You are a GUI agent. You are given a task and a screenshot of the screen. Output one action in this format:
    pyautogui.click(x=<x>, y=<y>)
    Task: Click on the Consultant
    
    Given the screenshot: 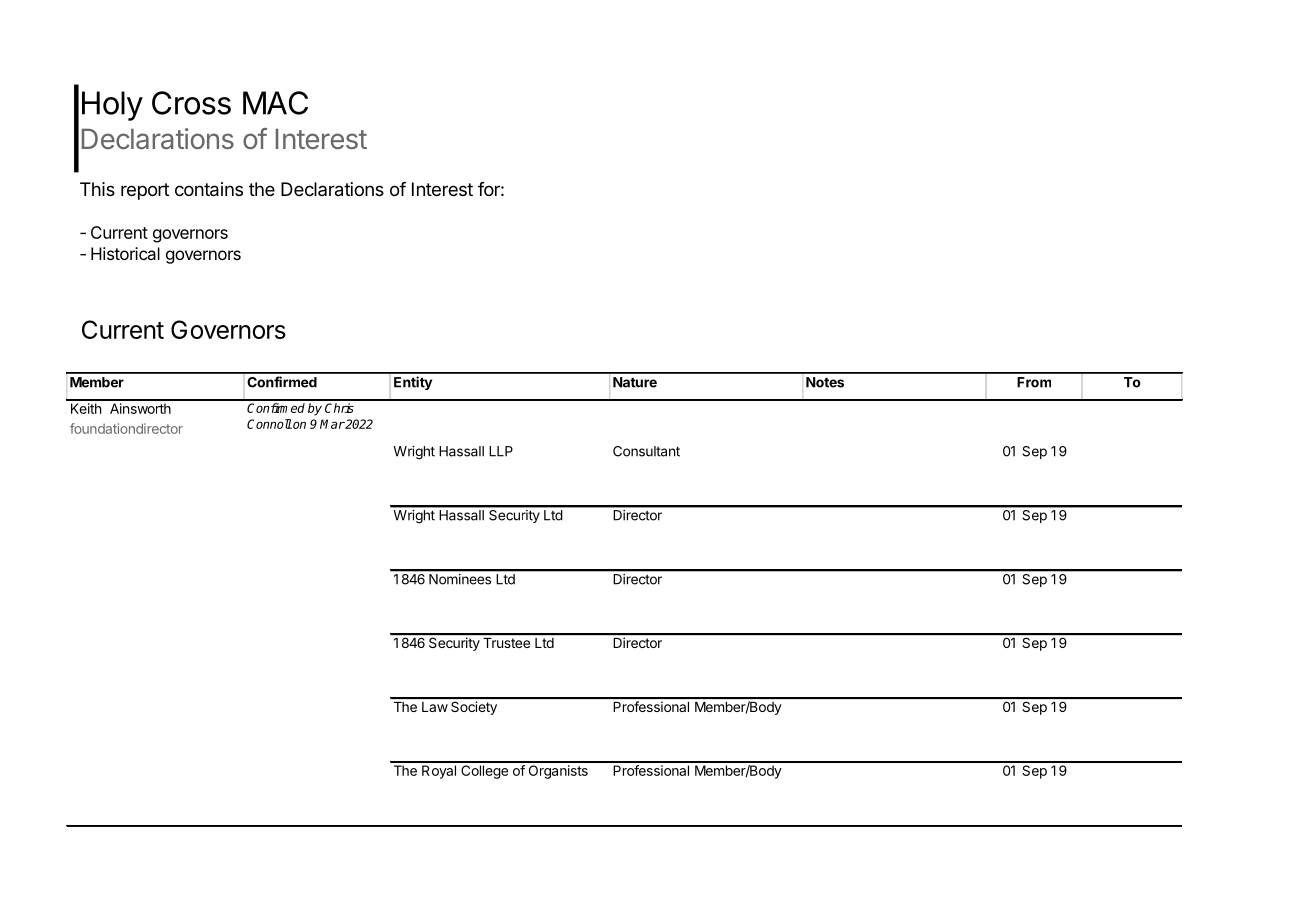 What is the action you would take?
    pyautogui.click(x=646, y=451)
